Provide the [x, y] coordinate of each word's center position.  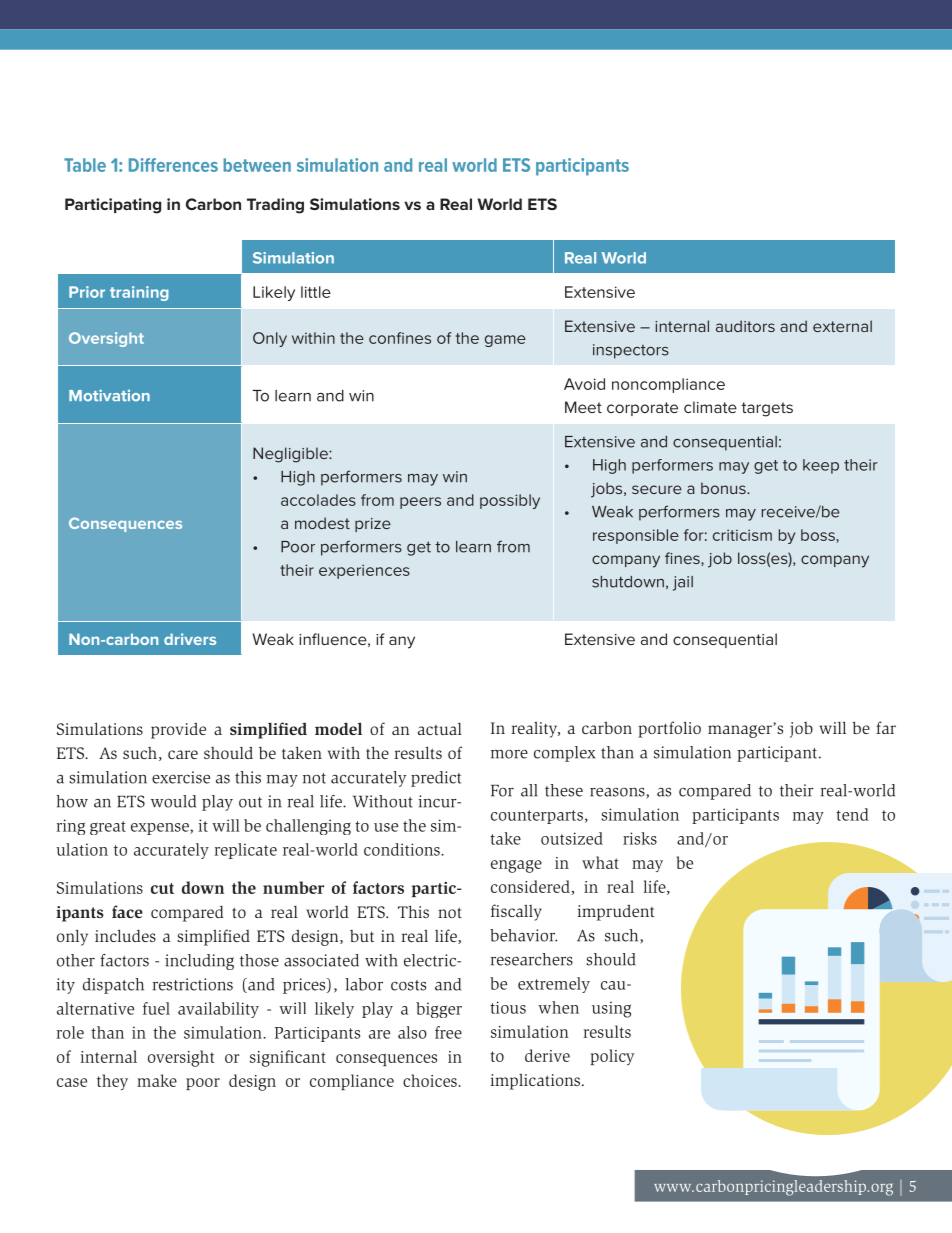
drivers [190, 639]
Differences [173, 165]
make [157, 1080]
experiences [364, 571]
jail [683, 583]
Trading [275, 206]
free [448, 1032]
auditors [745, 326]
